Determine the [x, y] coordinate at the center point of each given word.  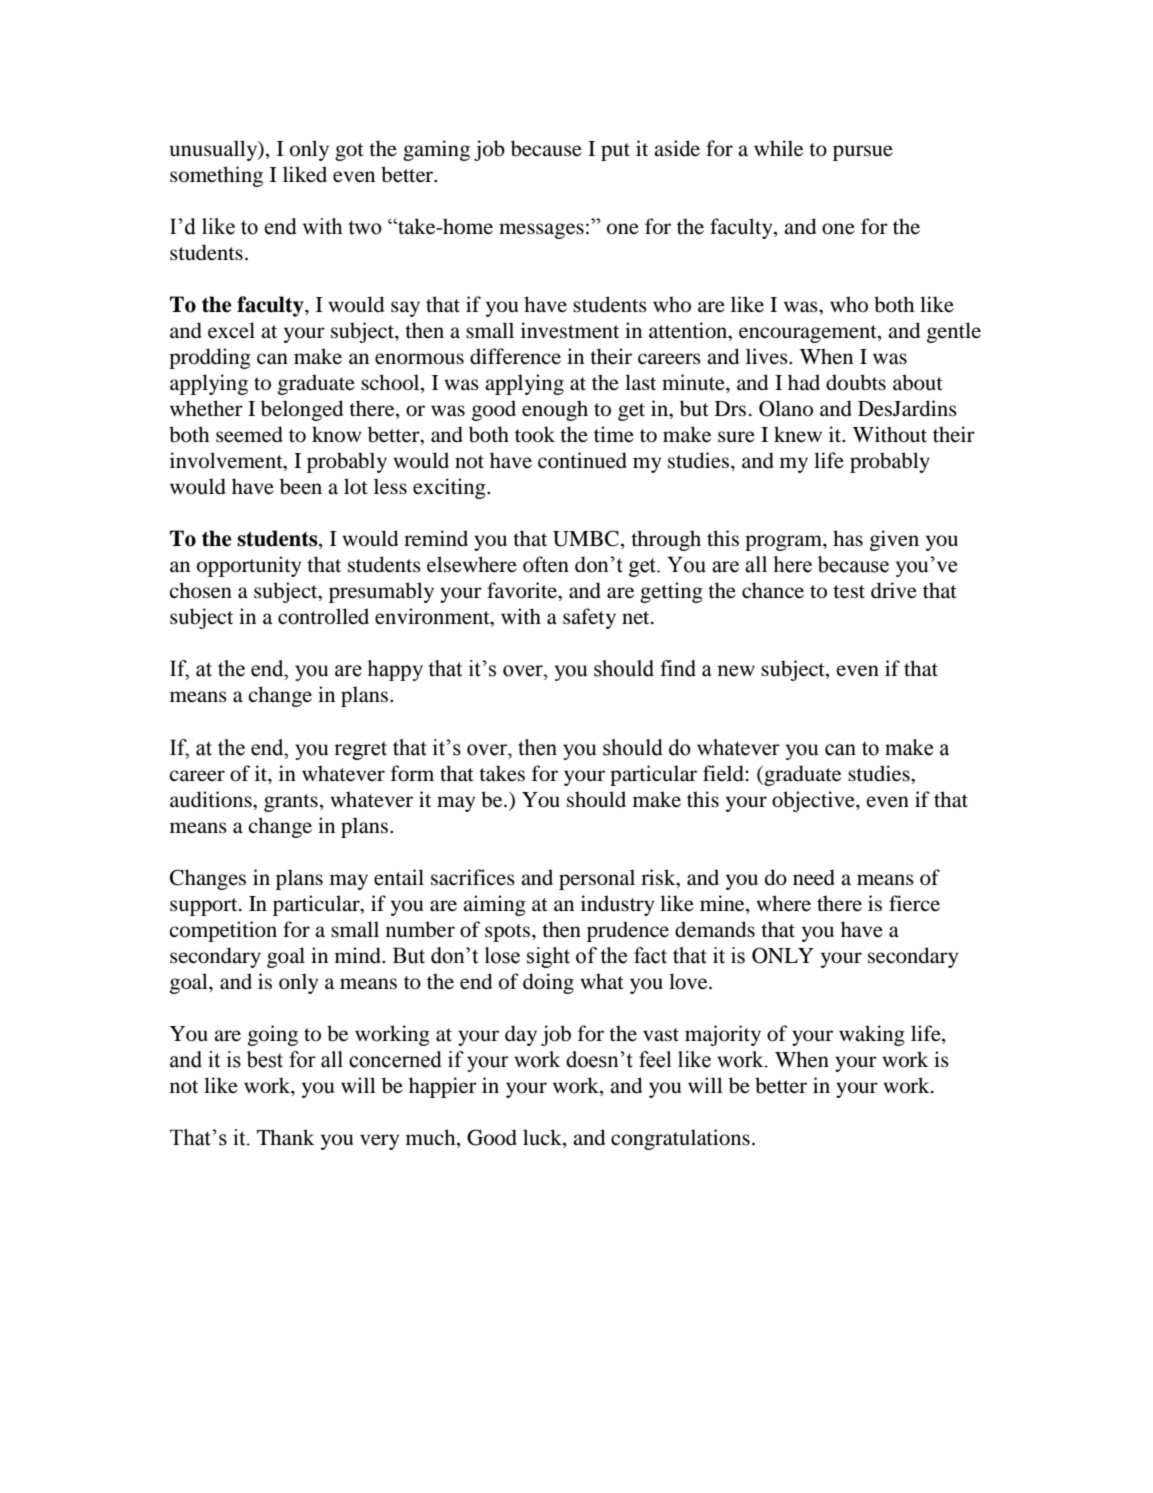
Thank [286, 1137]
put [615, 152]
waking [872, 1035]
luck [543, 1137]
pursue [863, 153]
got [349, 152]
